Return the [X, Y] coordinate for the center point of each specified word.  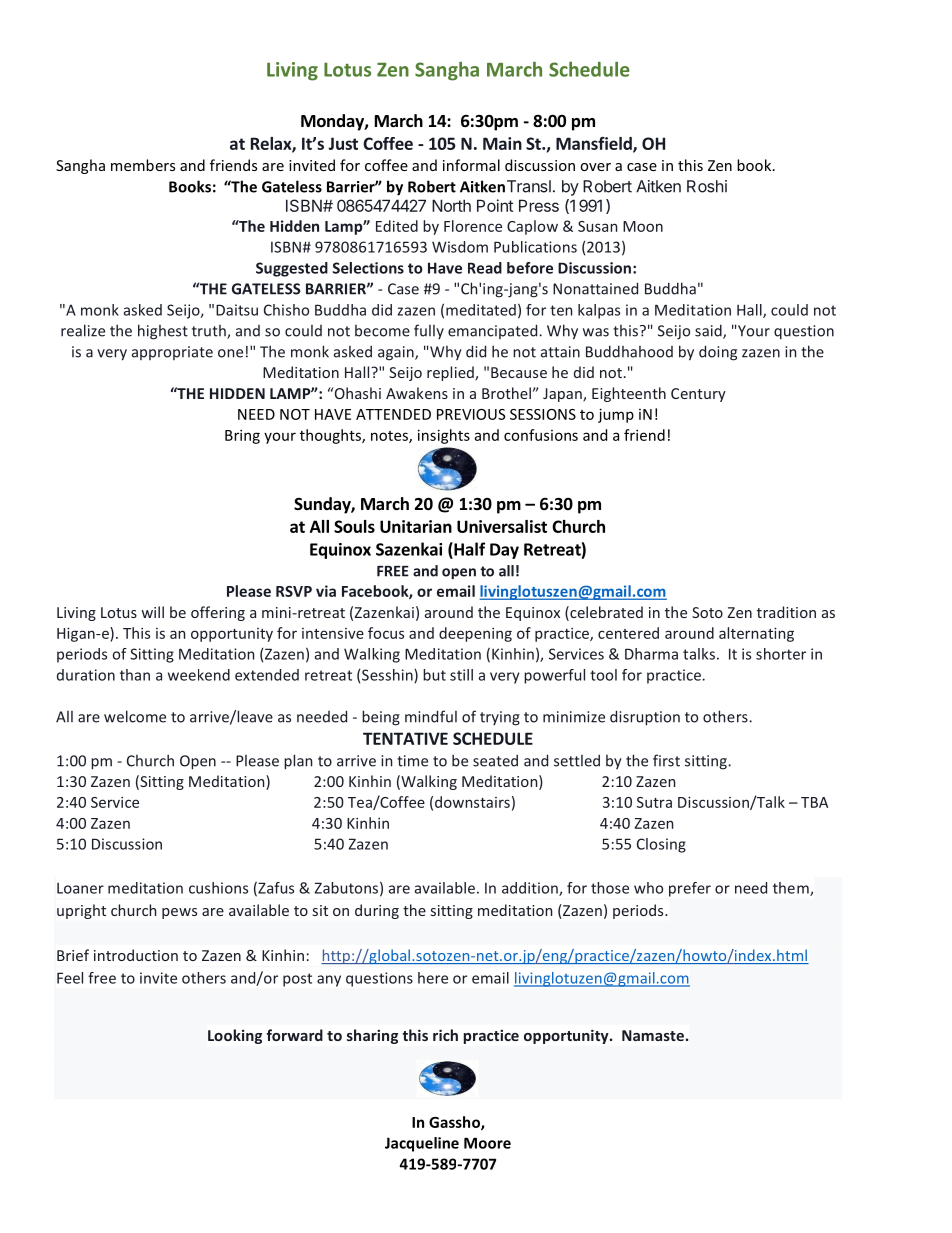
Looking [235, 1036]
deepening [475, 634]
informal [471, 165]
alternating [756, 634]
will [152, 612]
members [143, 165]
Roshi [707, 186]
